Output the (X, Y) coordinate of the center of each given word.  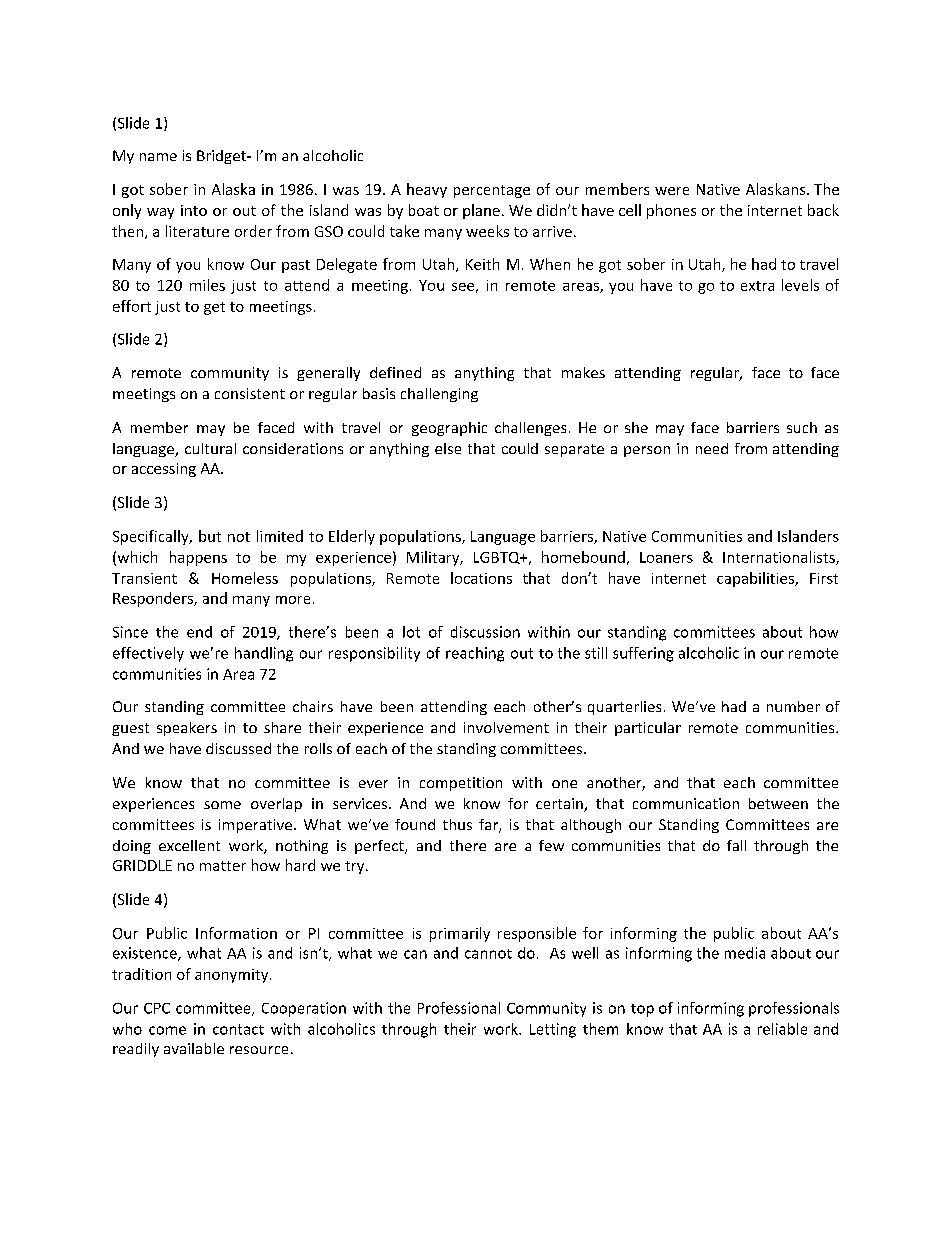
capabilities (756, 579)
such (802, 427)
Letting (553, 1030)
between (778, 803)
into (194, 210)
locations (481, 578)
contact (238, 1029)
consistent (250, 393)
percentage (492, 191)
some (222, 805)
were (672, 191)
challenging (439, 395)
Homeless (245, 578)
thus (457, 824)
